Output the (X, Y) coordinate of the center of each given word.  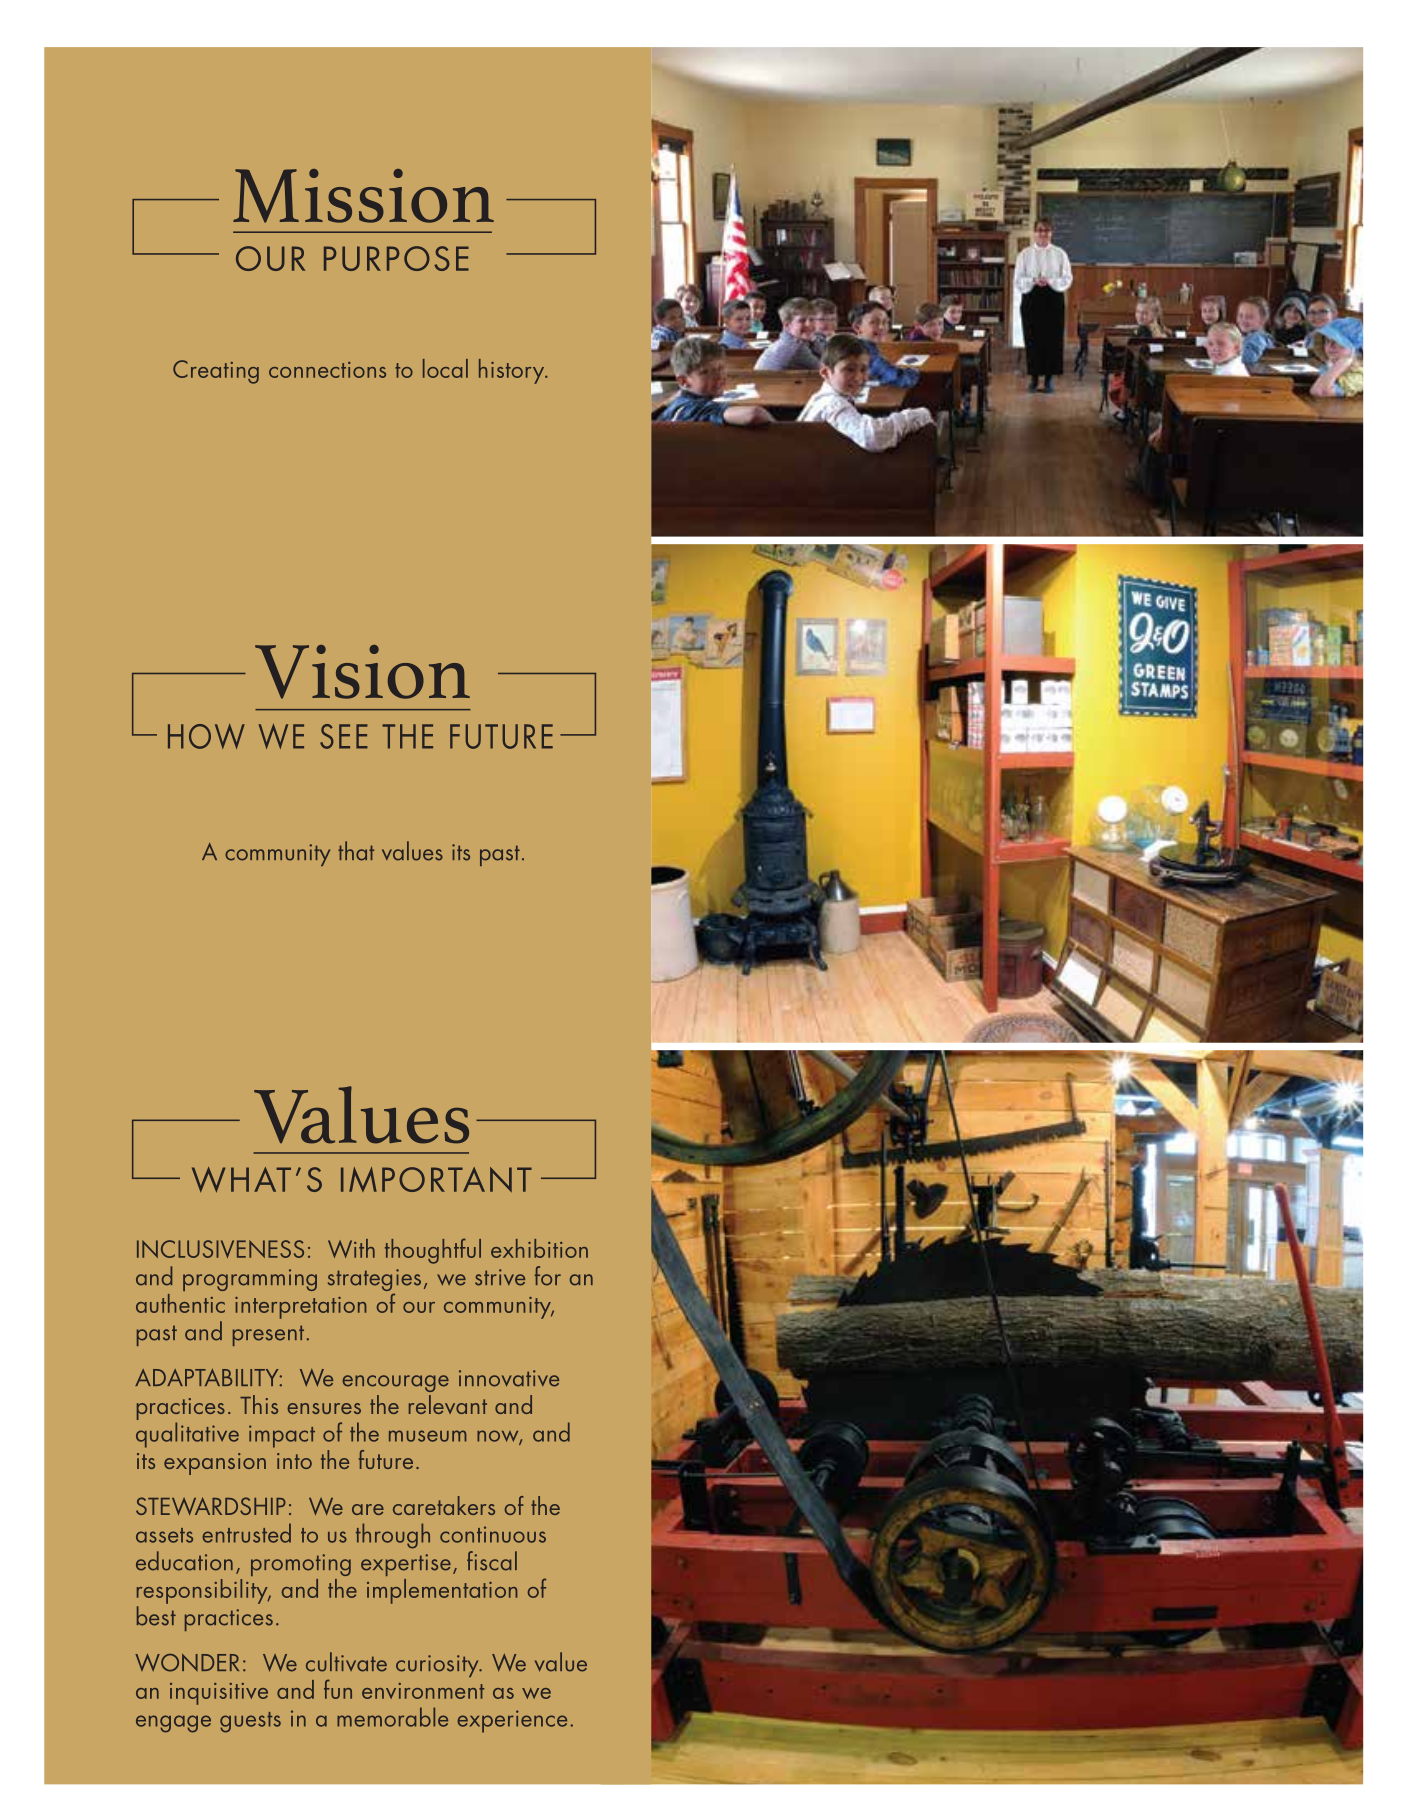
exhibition (539, 1248)
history (513, 371)
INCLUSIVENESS (220, 1249)
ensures (324, 1408)
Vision (362, 672)
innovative (509, 1378)
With (351, 1248)
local (445, 368)
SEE (344, 736)
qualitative (187, 1435)
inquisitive (219, 1694)
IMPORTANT (436, 1179)
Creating (216, 372)
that (356, 851)
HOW (206, 736)
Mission (363, 196)
